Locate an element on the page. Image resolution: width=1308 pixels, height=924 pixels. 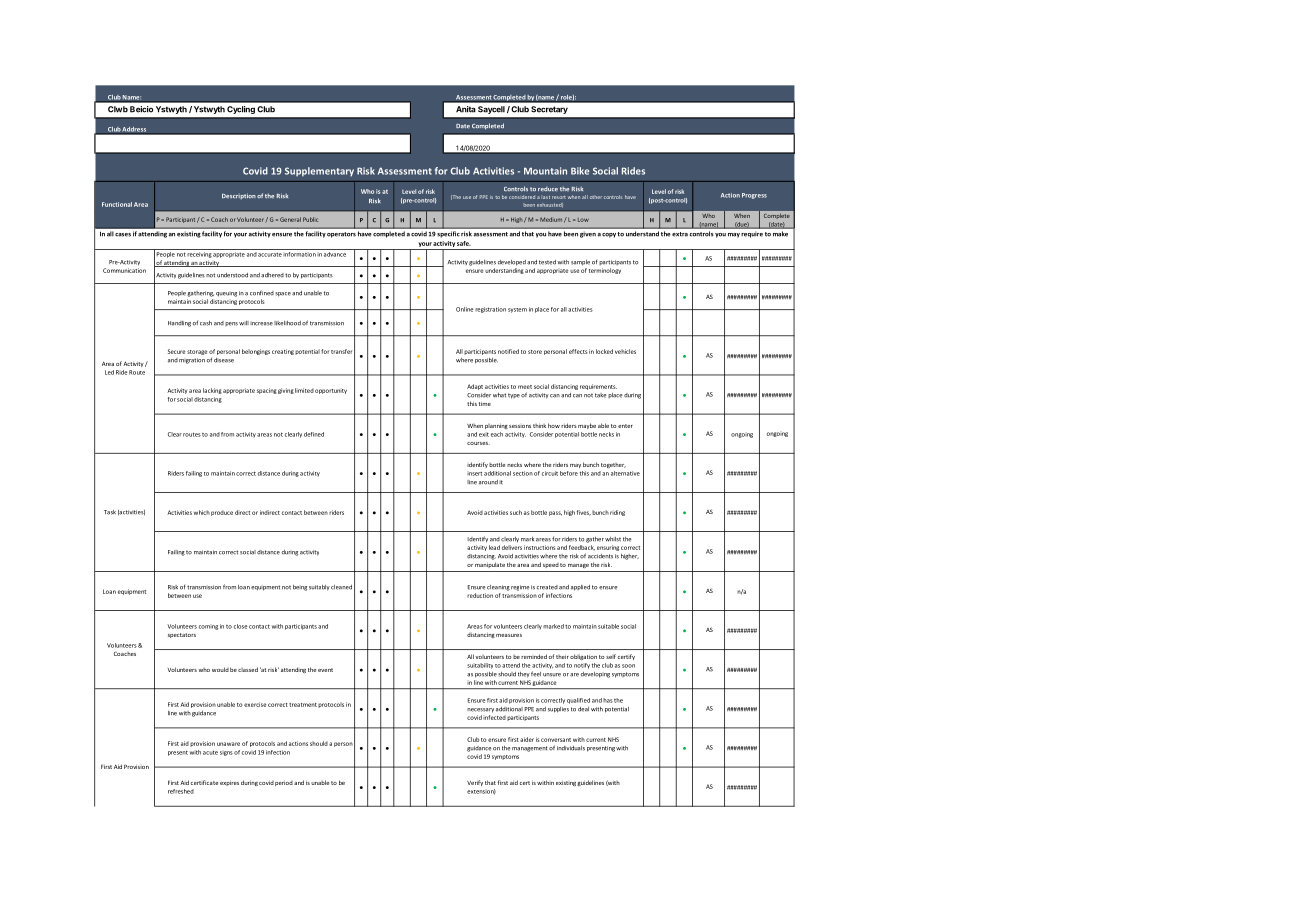
refreshed is located at coordinates (181, 791).
